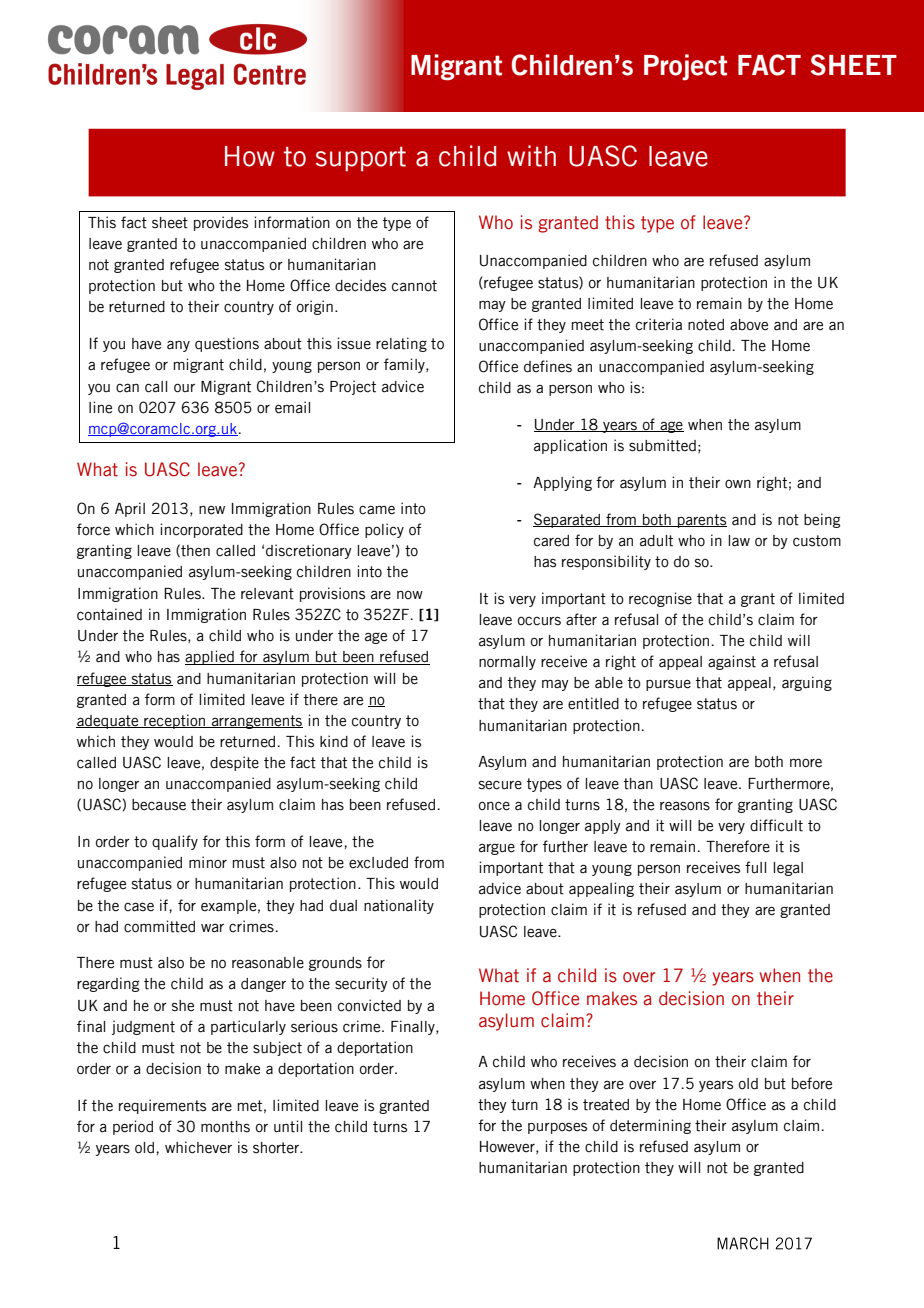 The width and height of the image is (924, 1308). I want to click on requirements, so click(162, 1106).
